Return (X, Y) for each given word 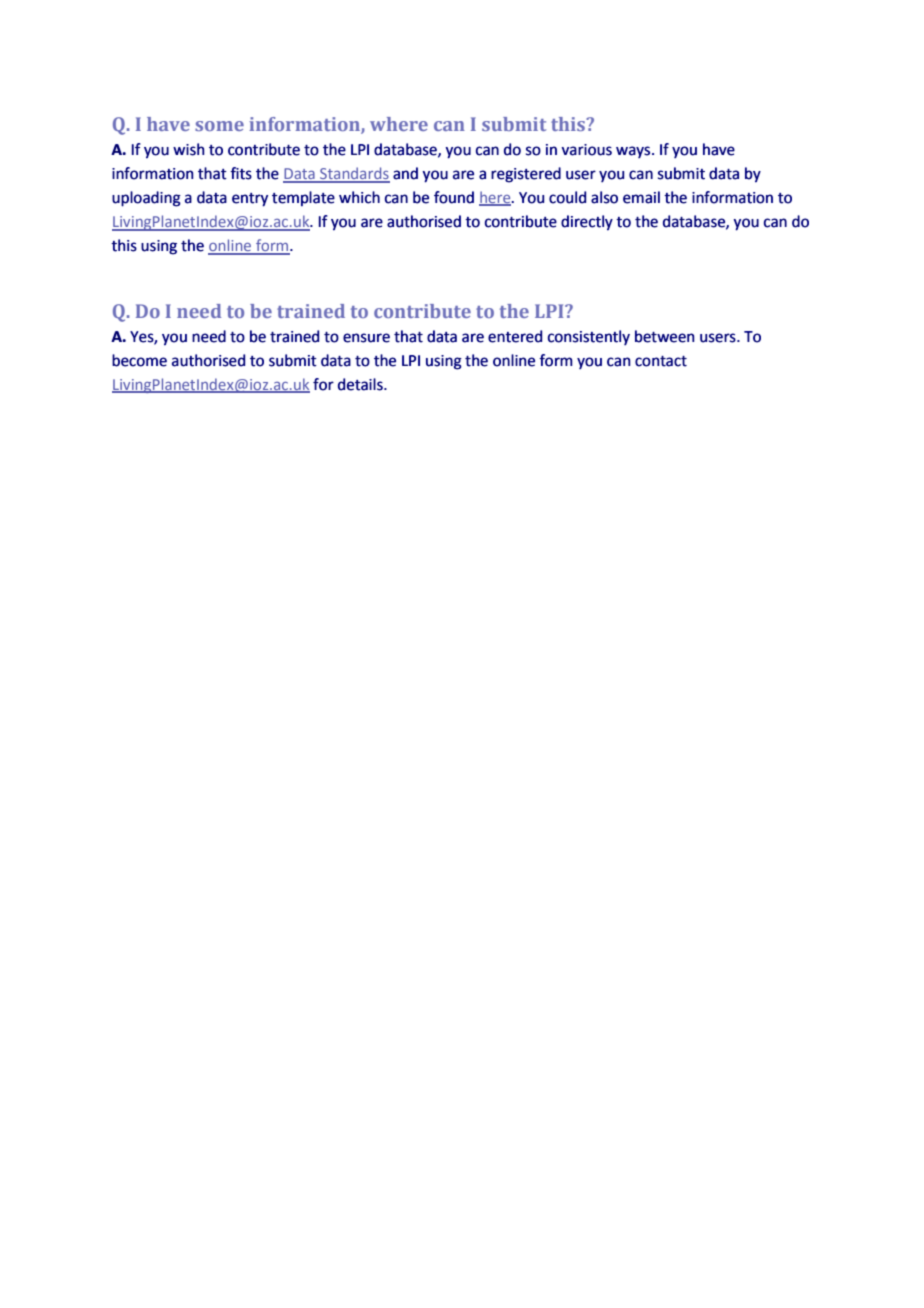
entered (515, 336)
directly (587, 223)
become (139, 360)
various (586, 150)
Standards (354, 174)
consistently (589, 337)
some (219, 126)
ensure (366, 338)
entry (250, 200)
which (359, 197)
